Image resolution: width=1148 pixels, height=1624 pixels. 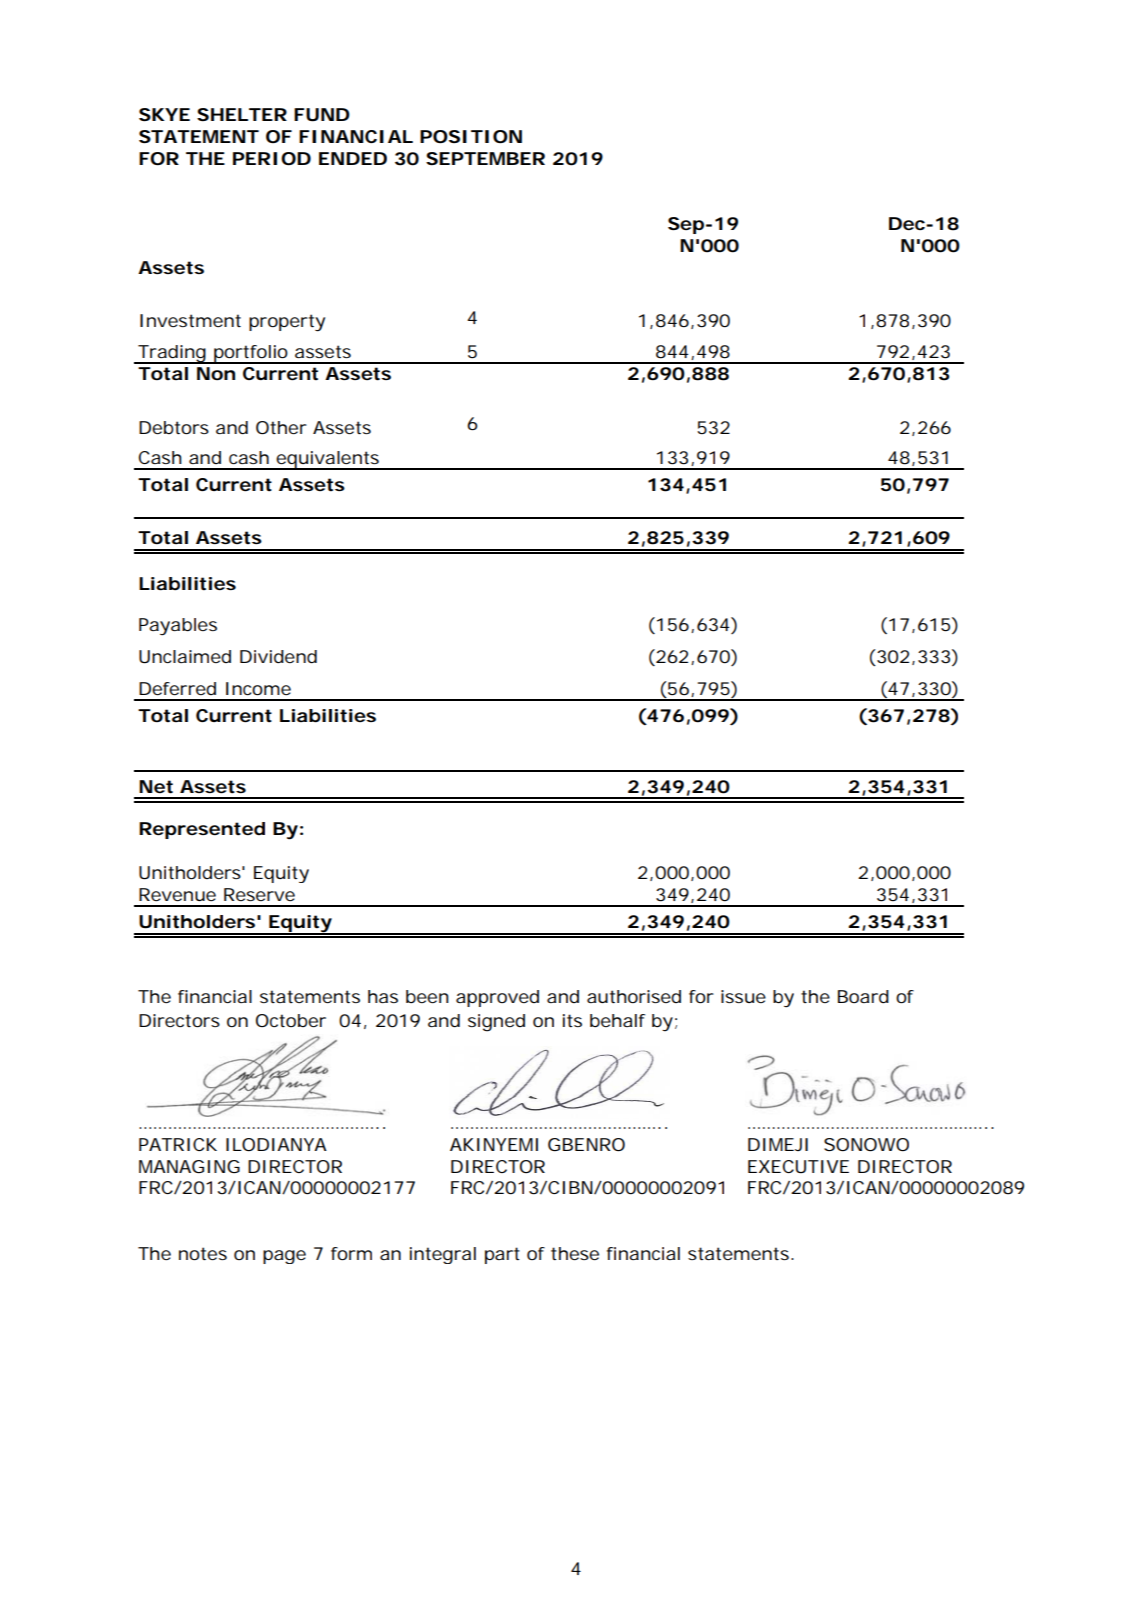 I want to click on EXECUTIVE, so click(x=798, y=1166).
